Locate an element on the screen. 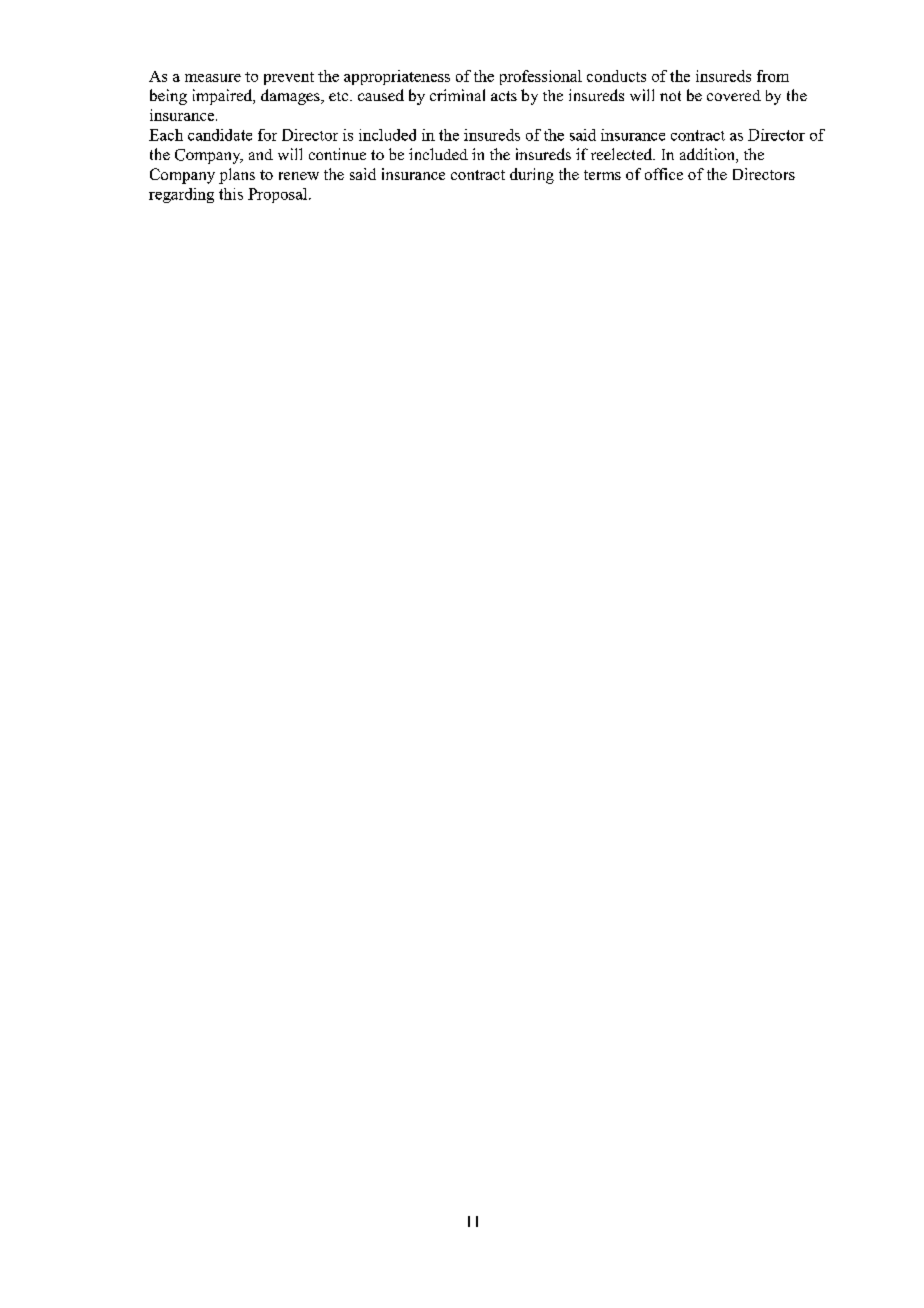 The image size is (924, 1308). candidate is located at coordinates (220, 135).
